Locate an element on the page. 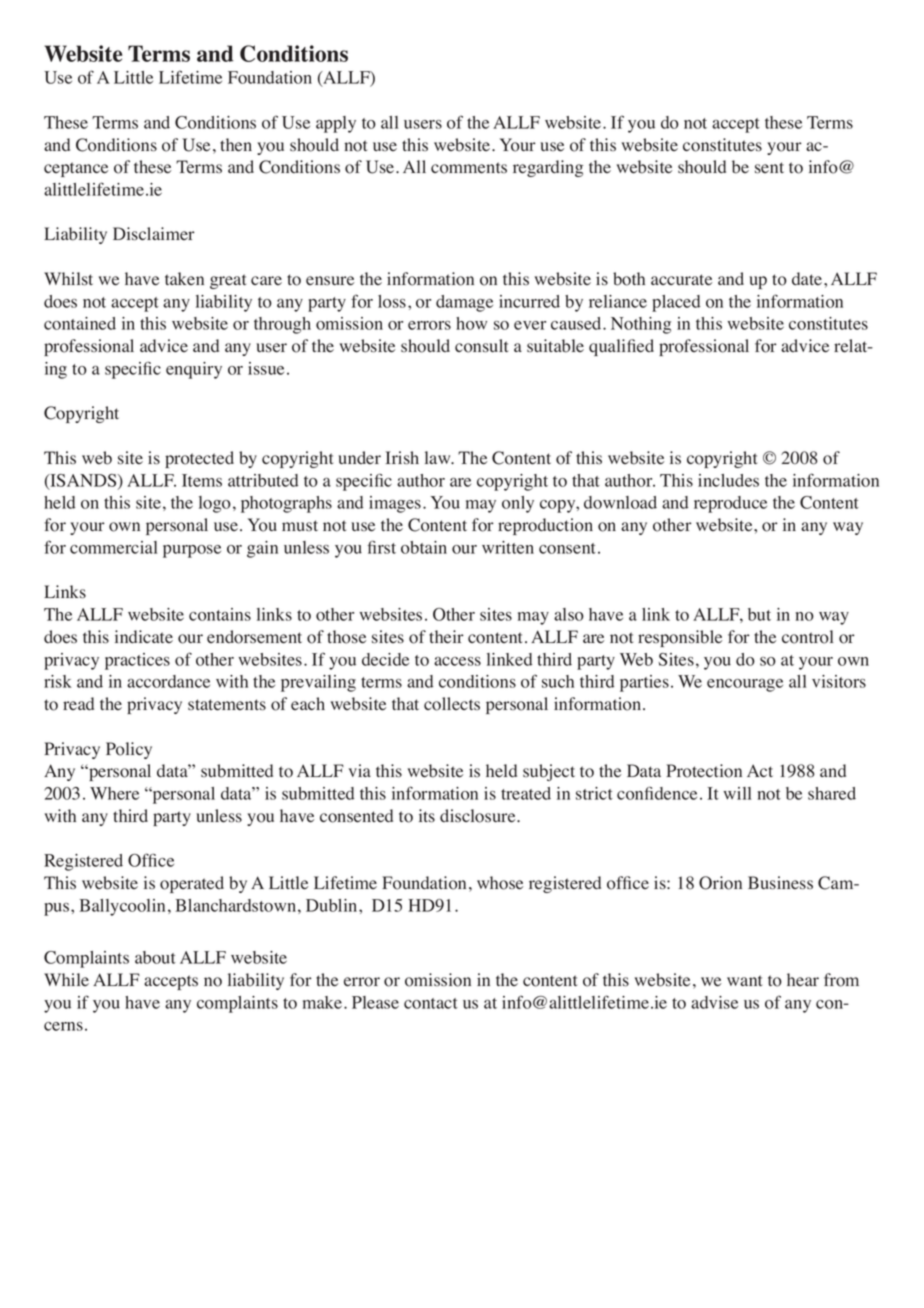 The width and height of the document is (924, 1308). protected is located at coordinates (199, 459).
